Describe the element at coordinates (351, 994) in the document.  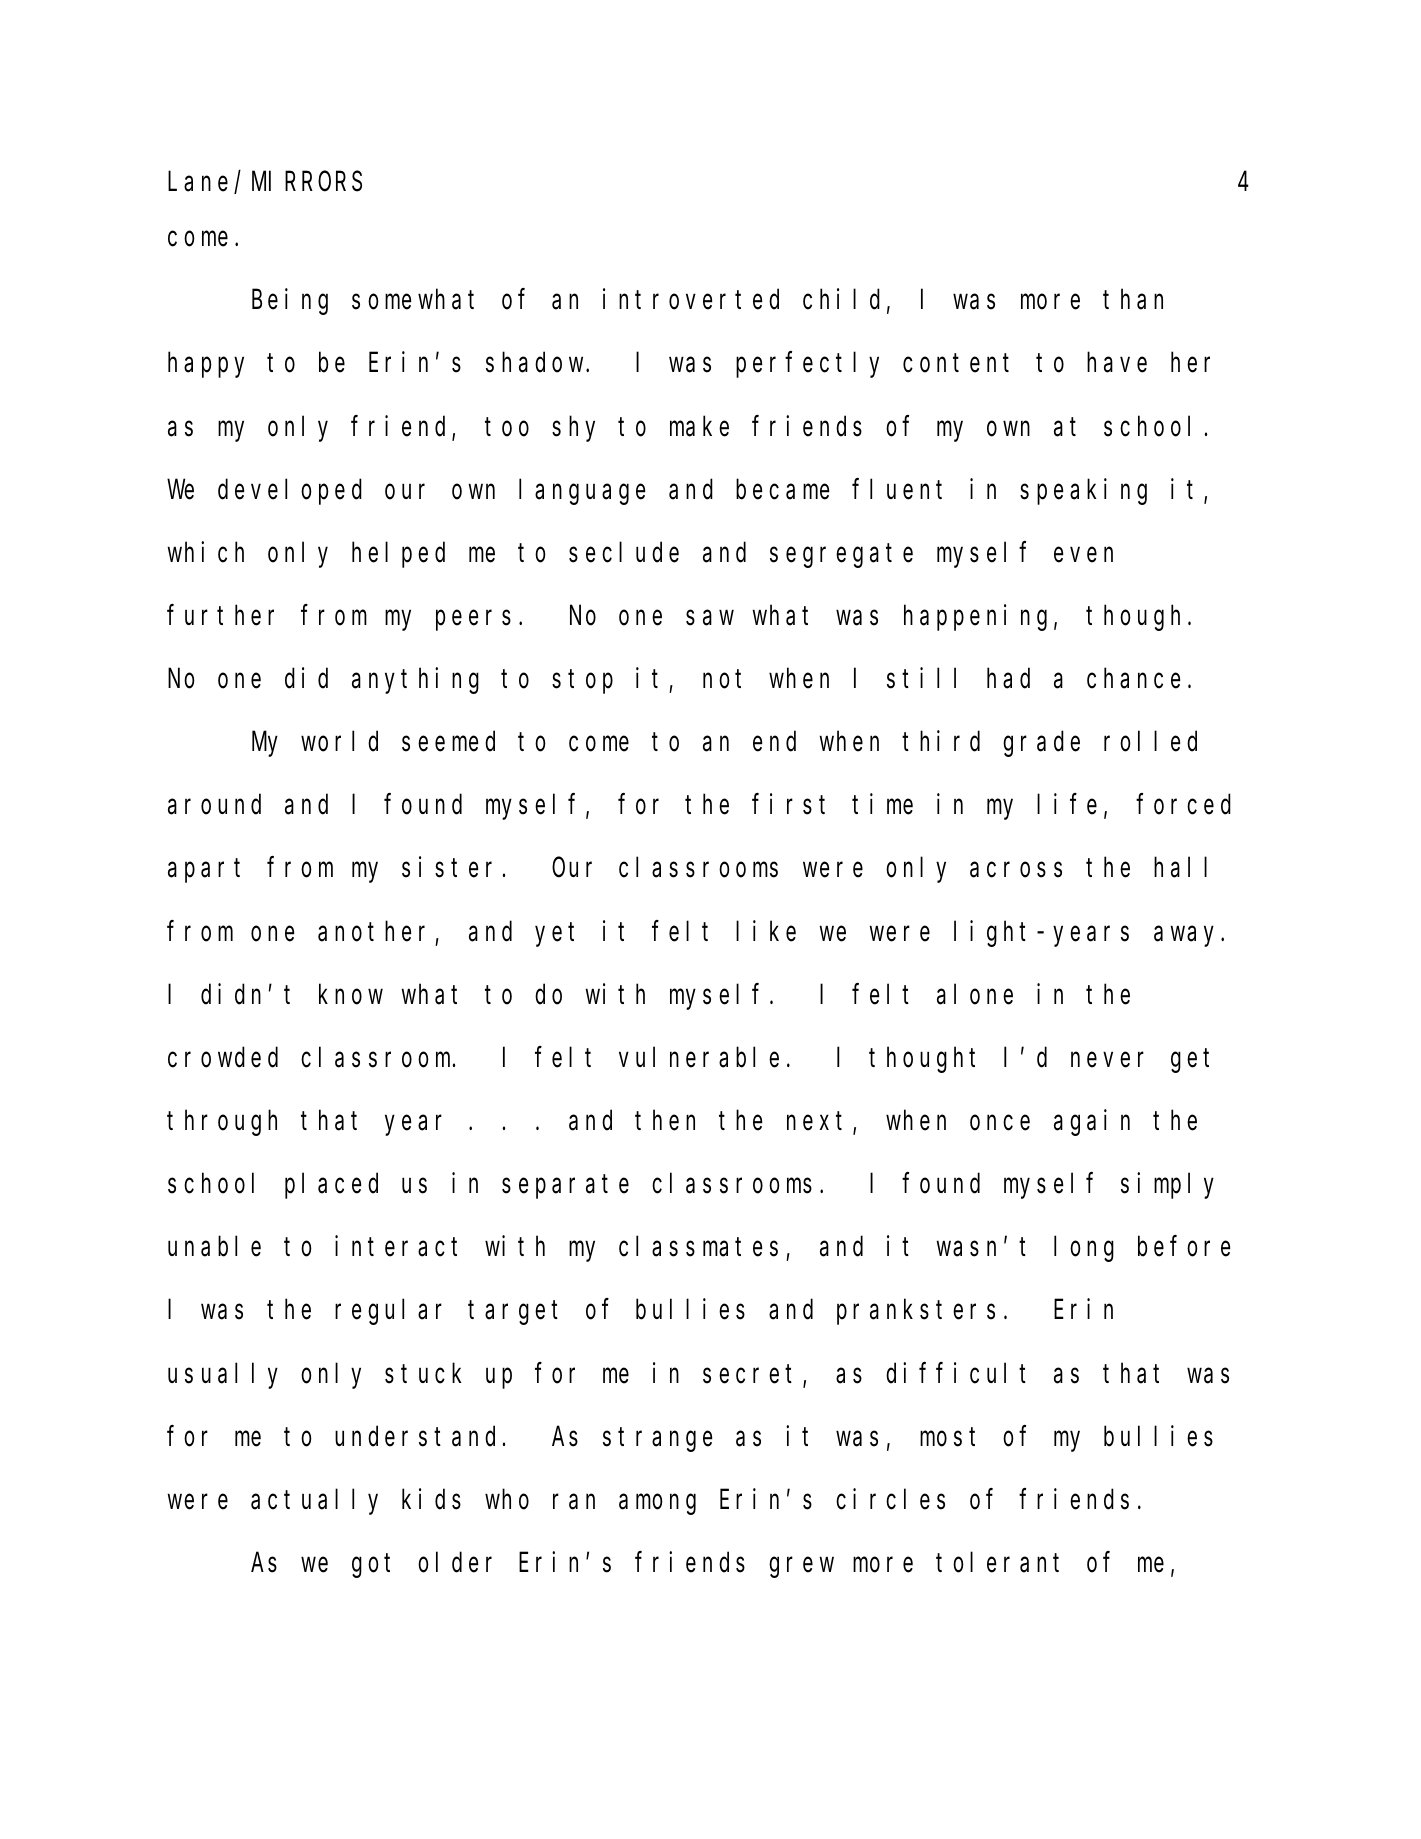
I see `know` at that location.
